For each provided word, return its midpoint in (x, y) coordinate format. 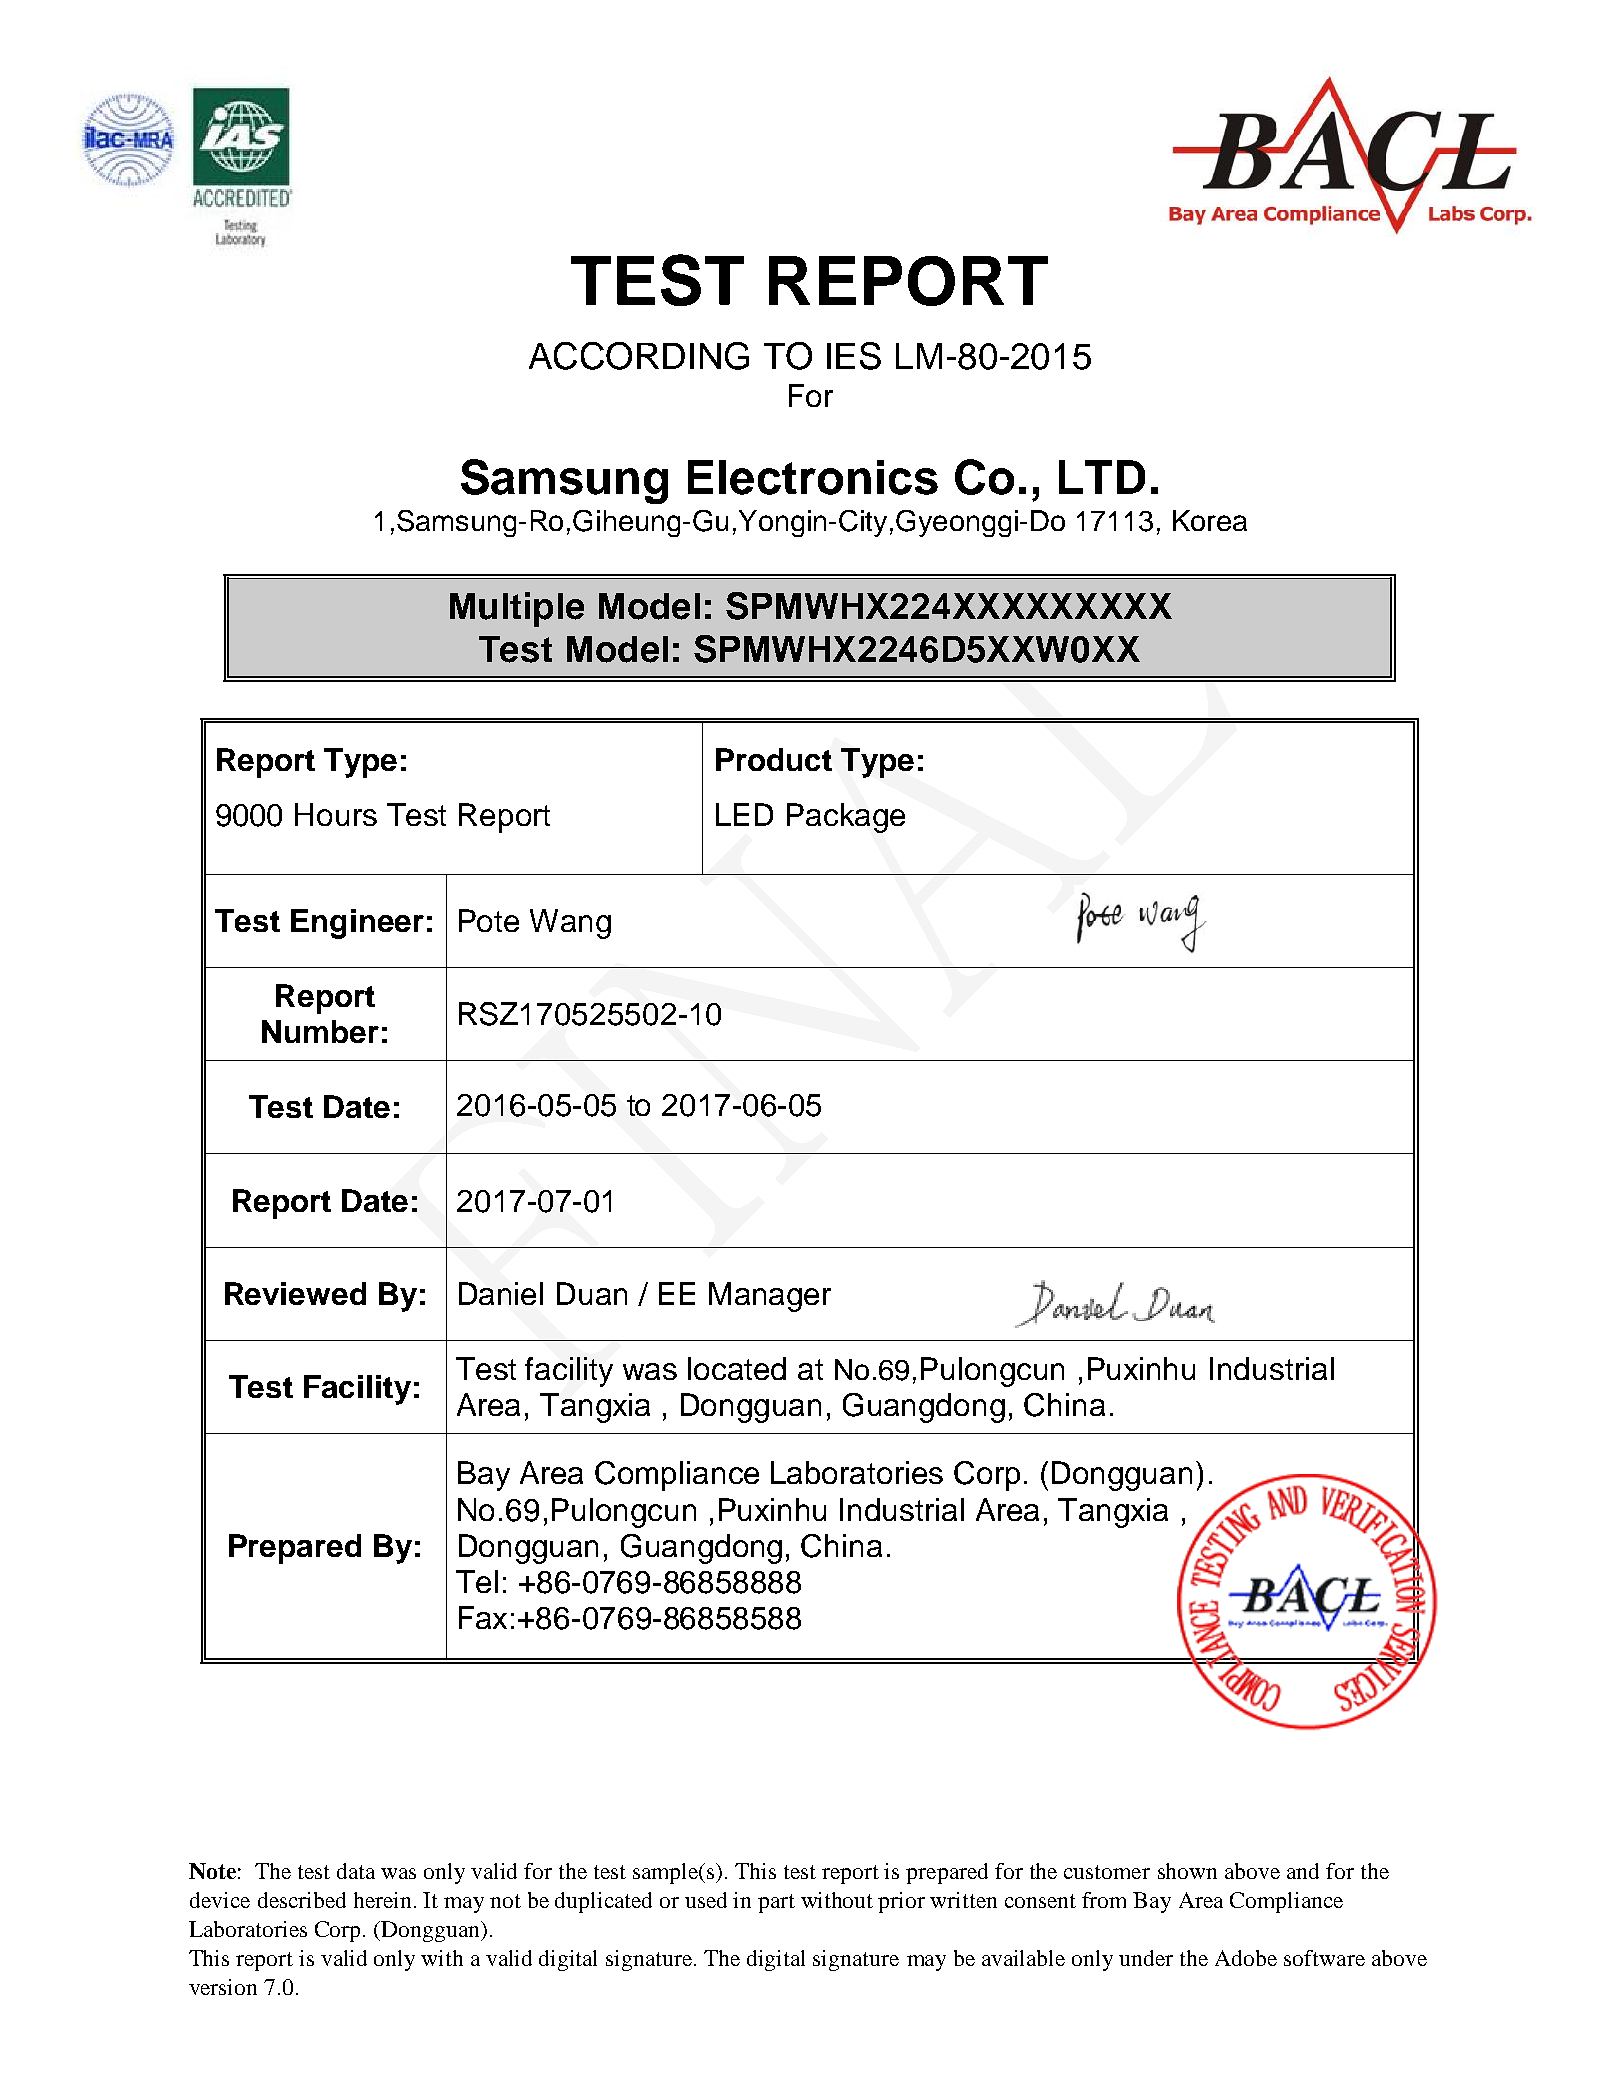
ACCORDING (639, 356)
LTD (1102, 477)
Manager (770, 1297)
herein (384, 1900)
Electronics (813, 477)
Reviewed (295, 1293)
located (737, 1368)
